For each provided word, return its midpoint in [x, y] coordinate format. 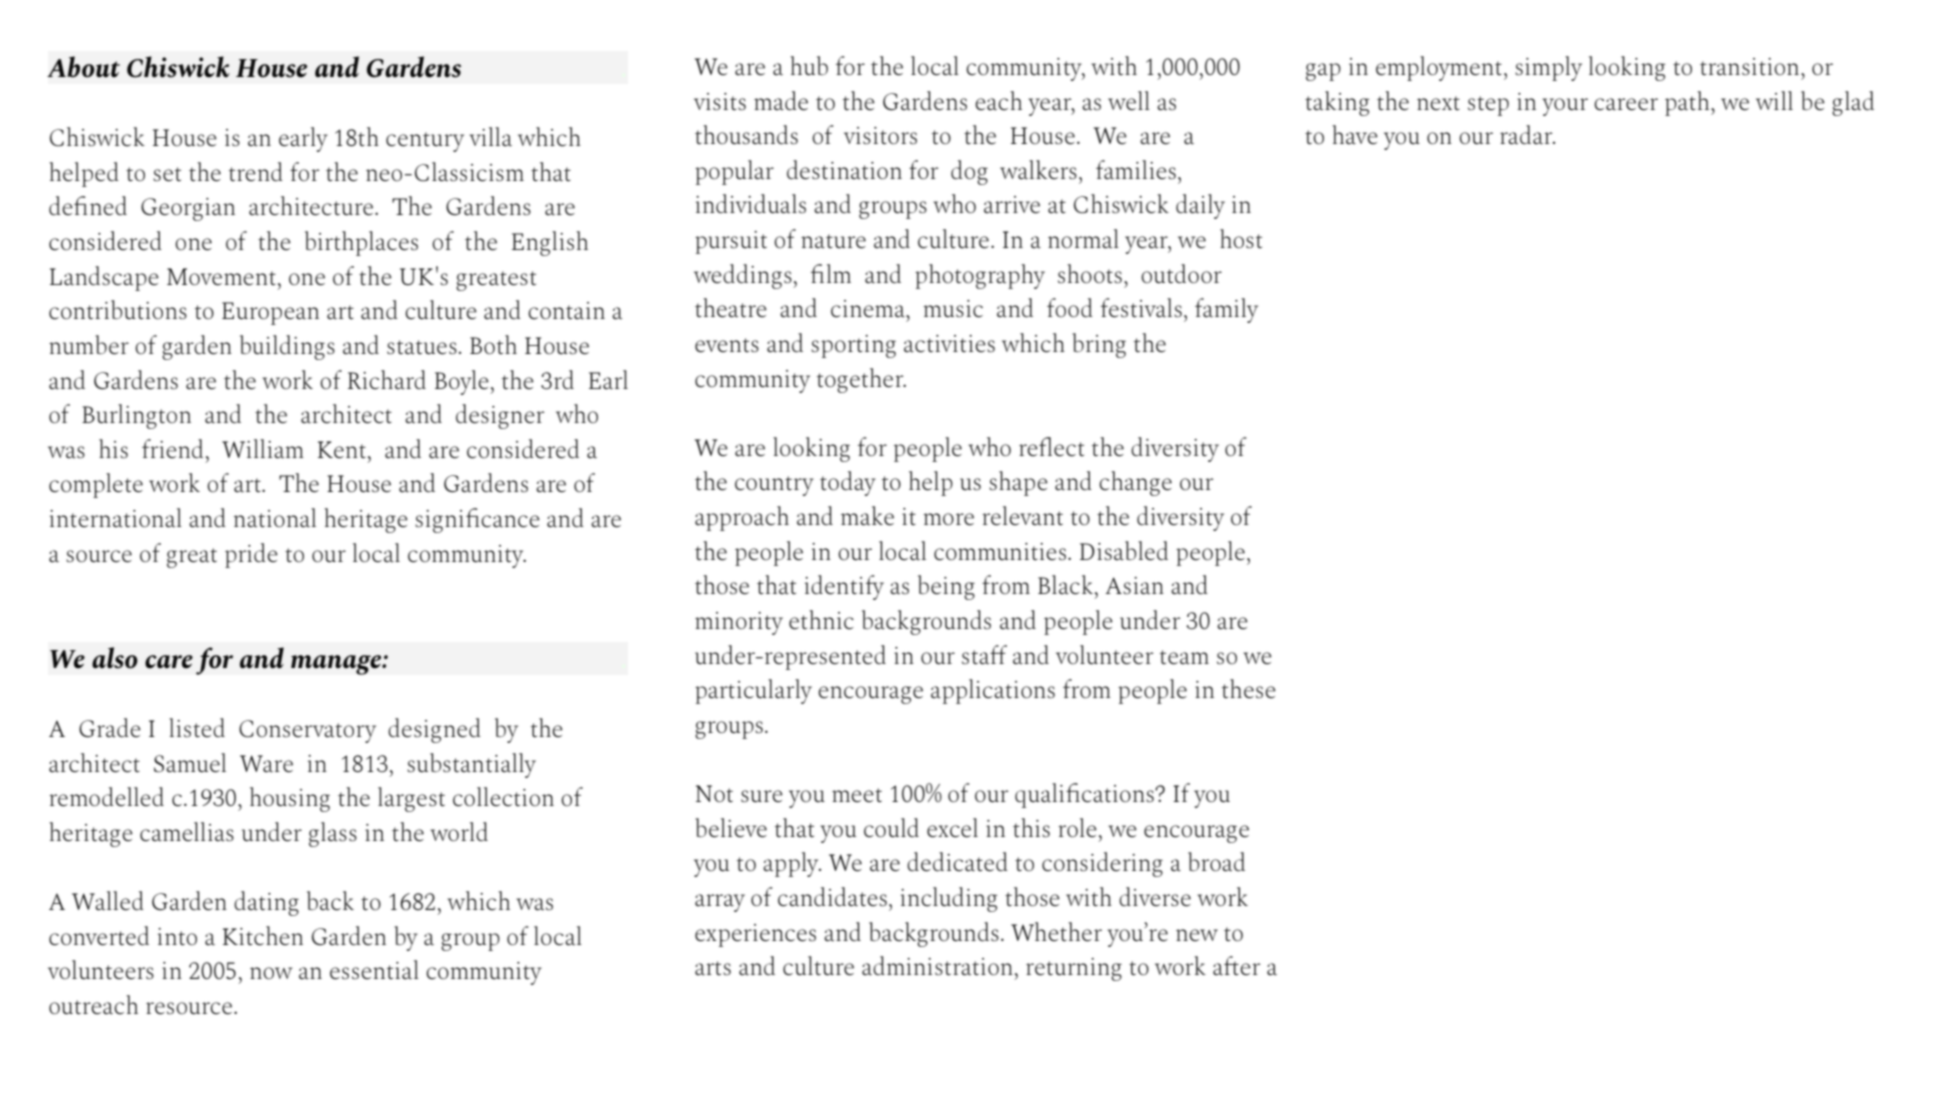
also [115, 658]
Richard [387, 379]
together [861, 380]
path [1688, 103]
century [425, 142]
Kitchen [263, 935]
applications [993, 691]
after [1236, 965]
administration [937, 965]
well [1129, 100]
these [1248, 688]
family [1226, 310]
